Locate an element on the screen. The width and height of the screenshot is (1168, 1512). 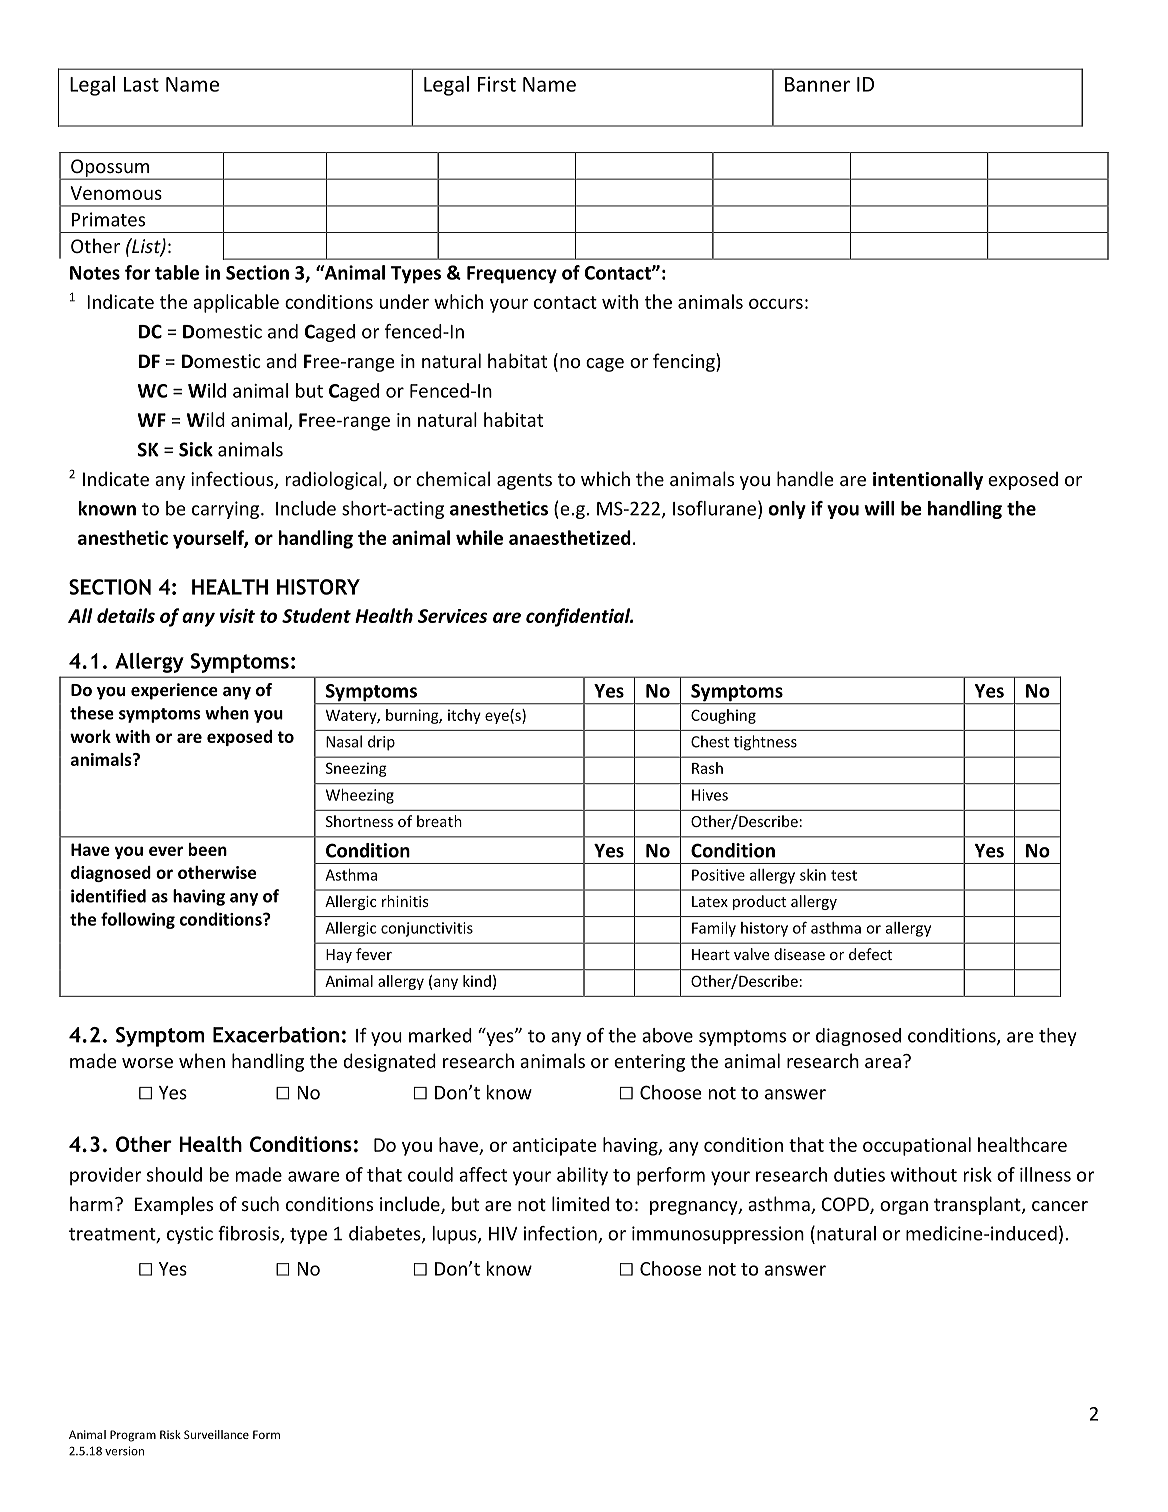
First is located at coordinates (497, 84).
